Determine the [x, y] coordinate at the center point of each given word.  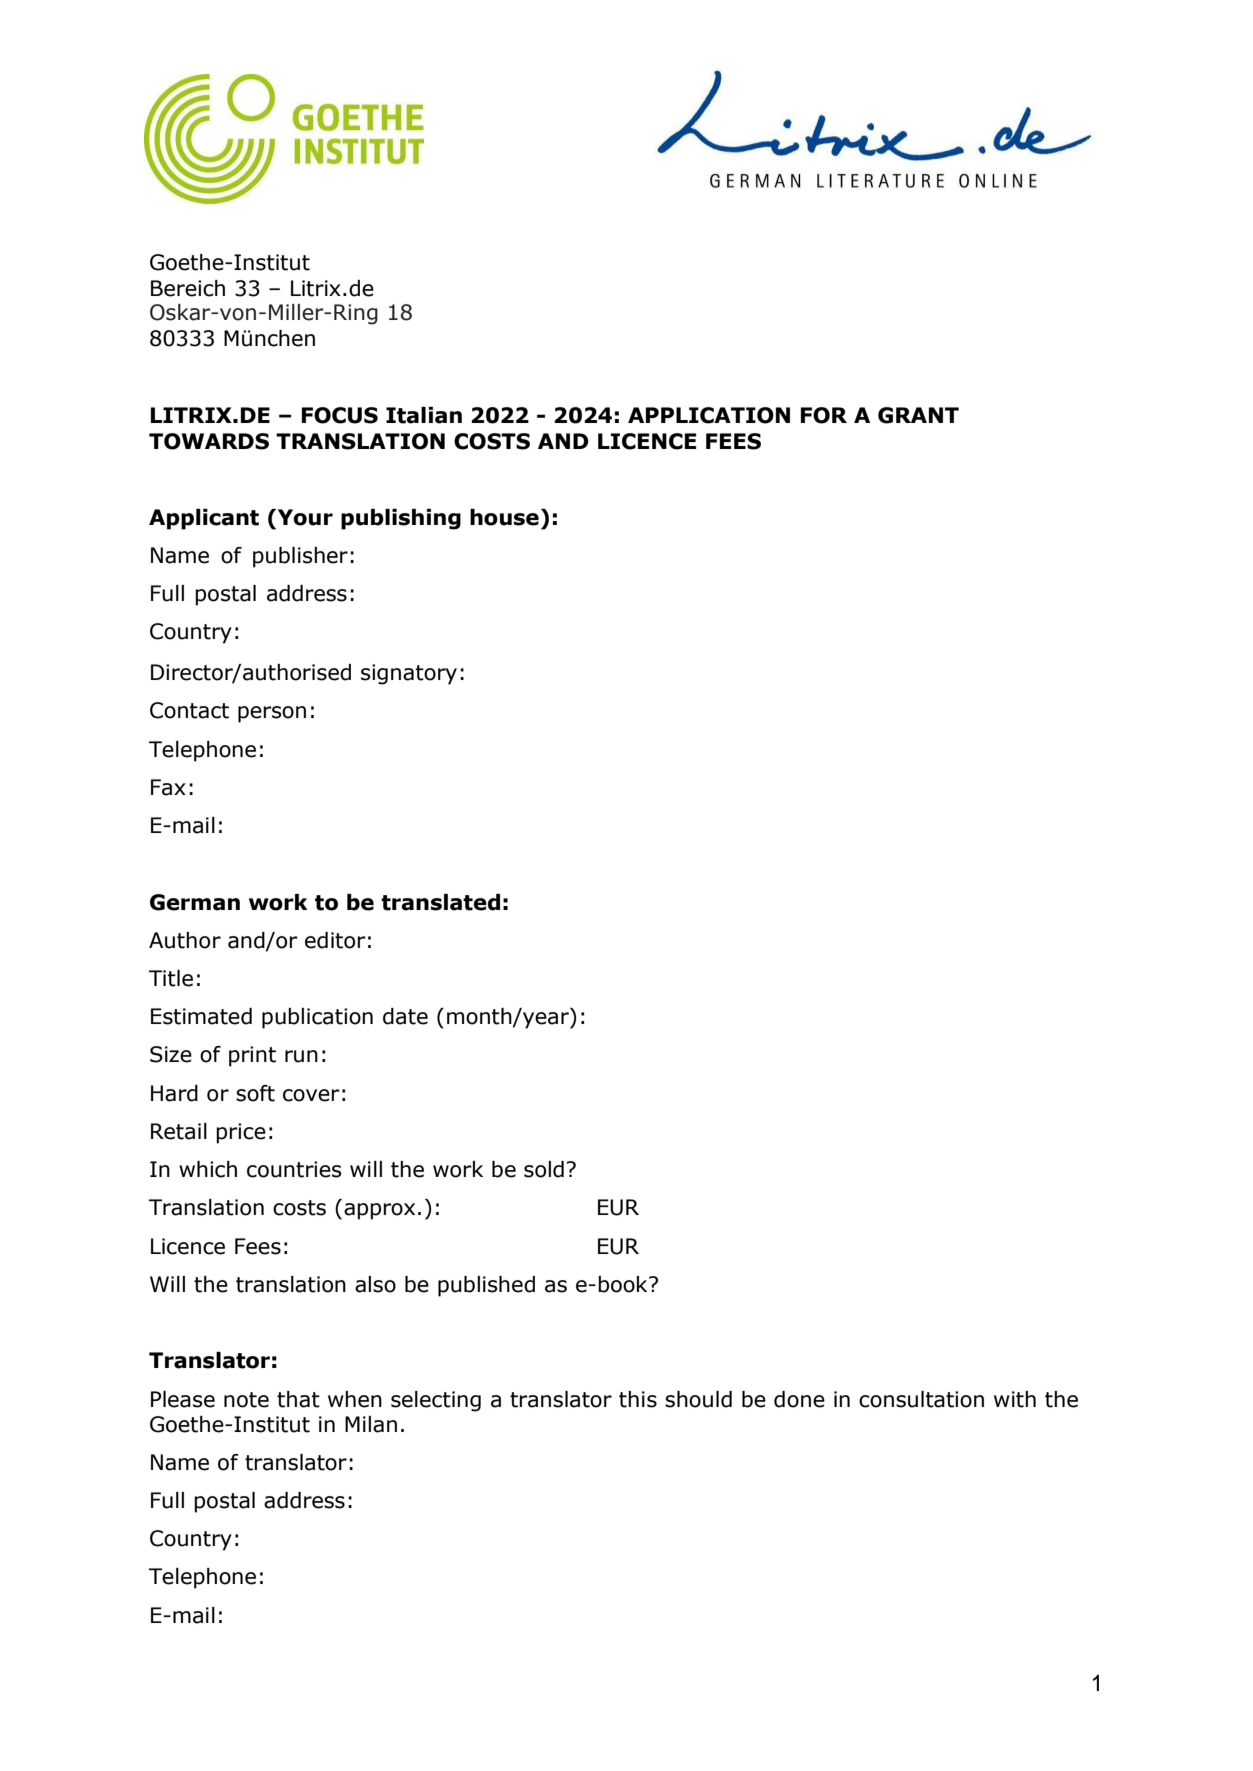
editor [335, 940]
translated [440, 902]
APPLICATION [709, 415]
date [405, 1016]
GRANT [918, 415]
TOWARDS [209, 441]
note [246, 1400]
